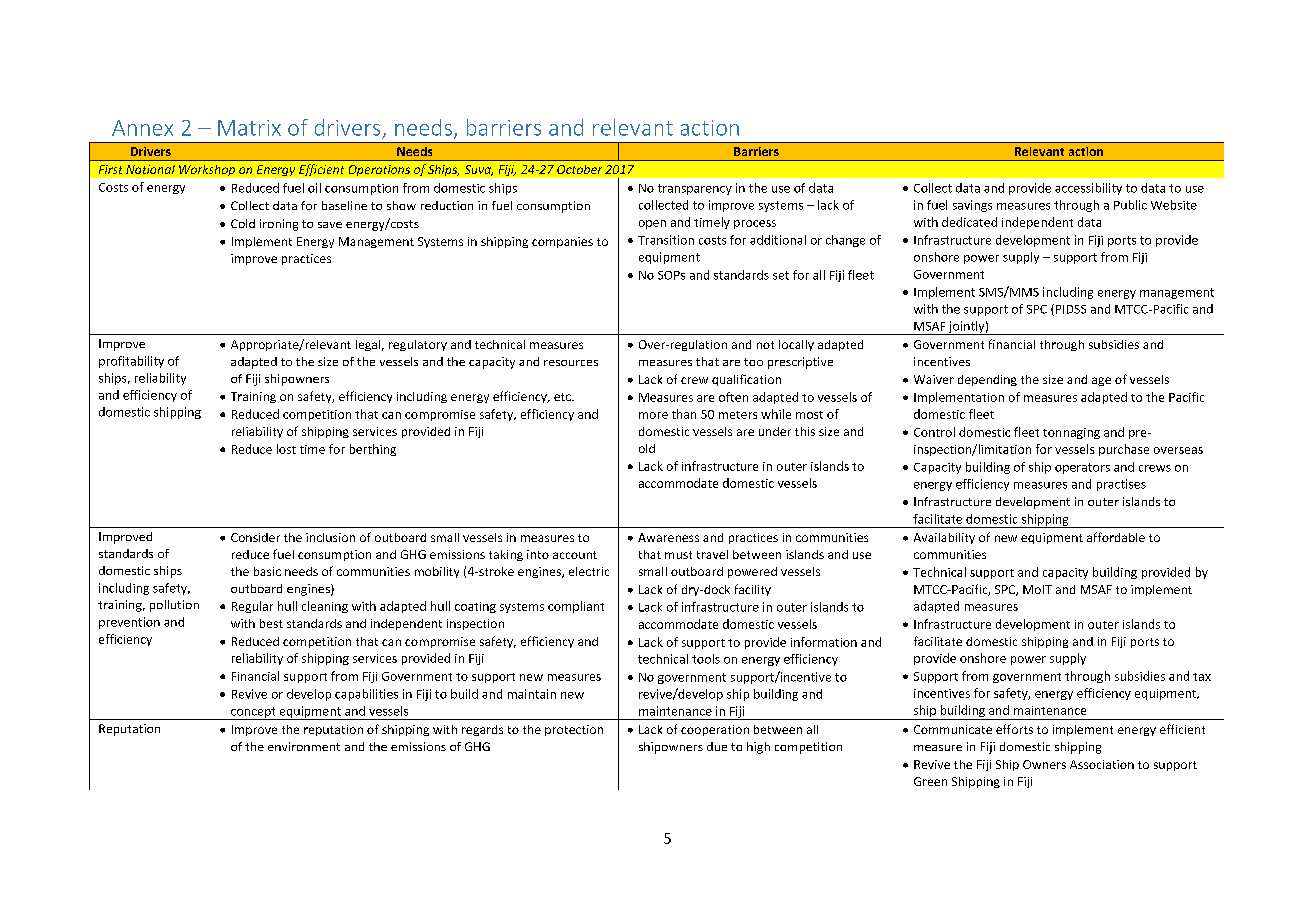 The height and width of the document is (924, 1308). What do you see at coordinates (131, 362) in the document?
I see `profitability` at bounding box center [131, 362].
